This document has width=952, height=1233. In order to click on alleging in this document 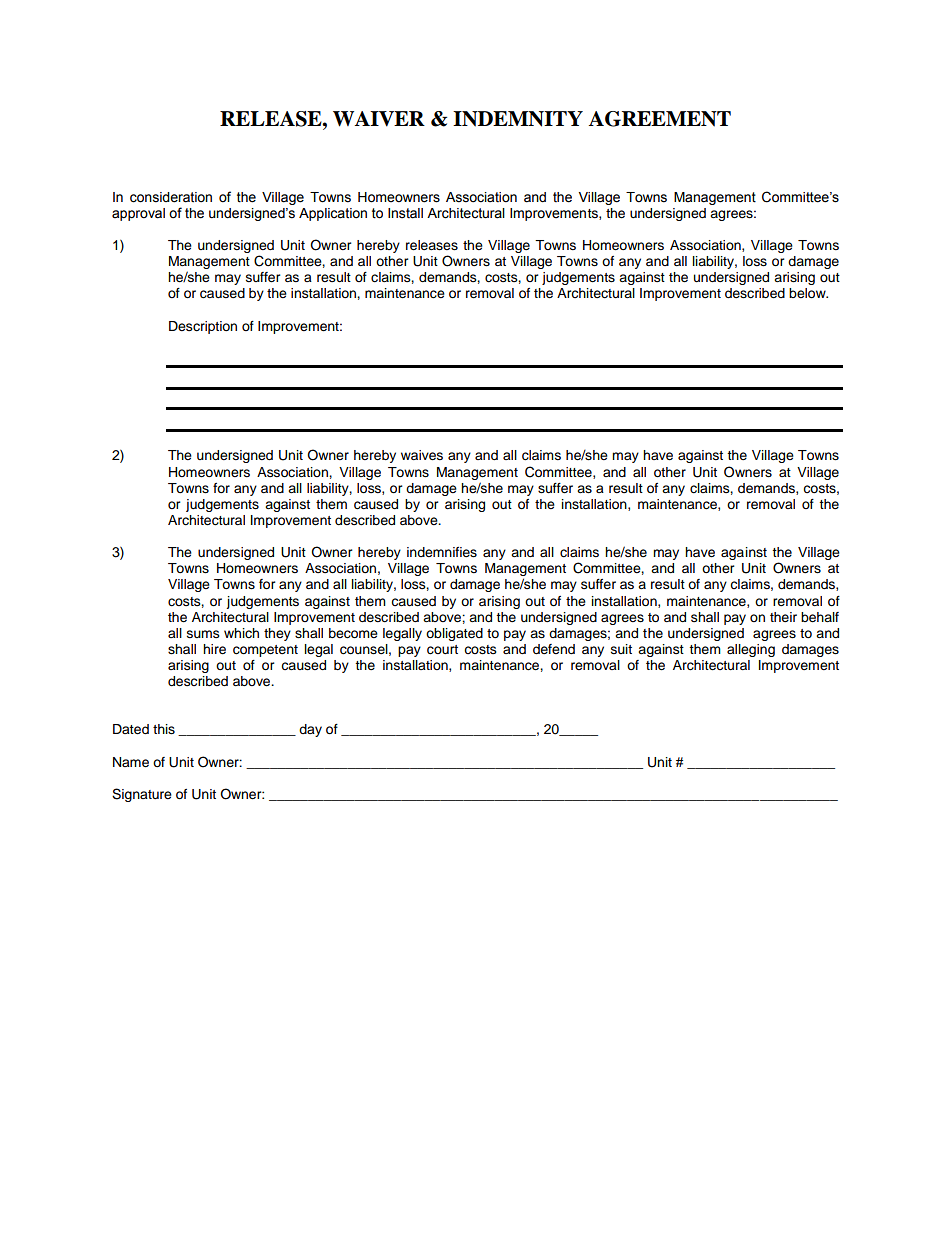, I will do `click(751, 650)`.
